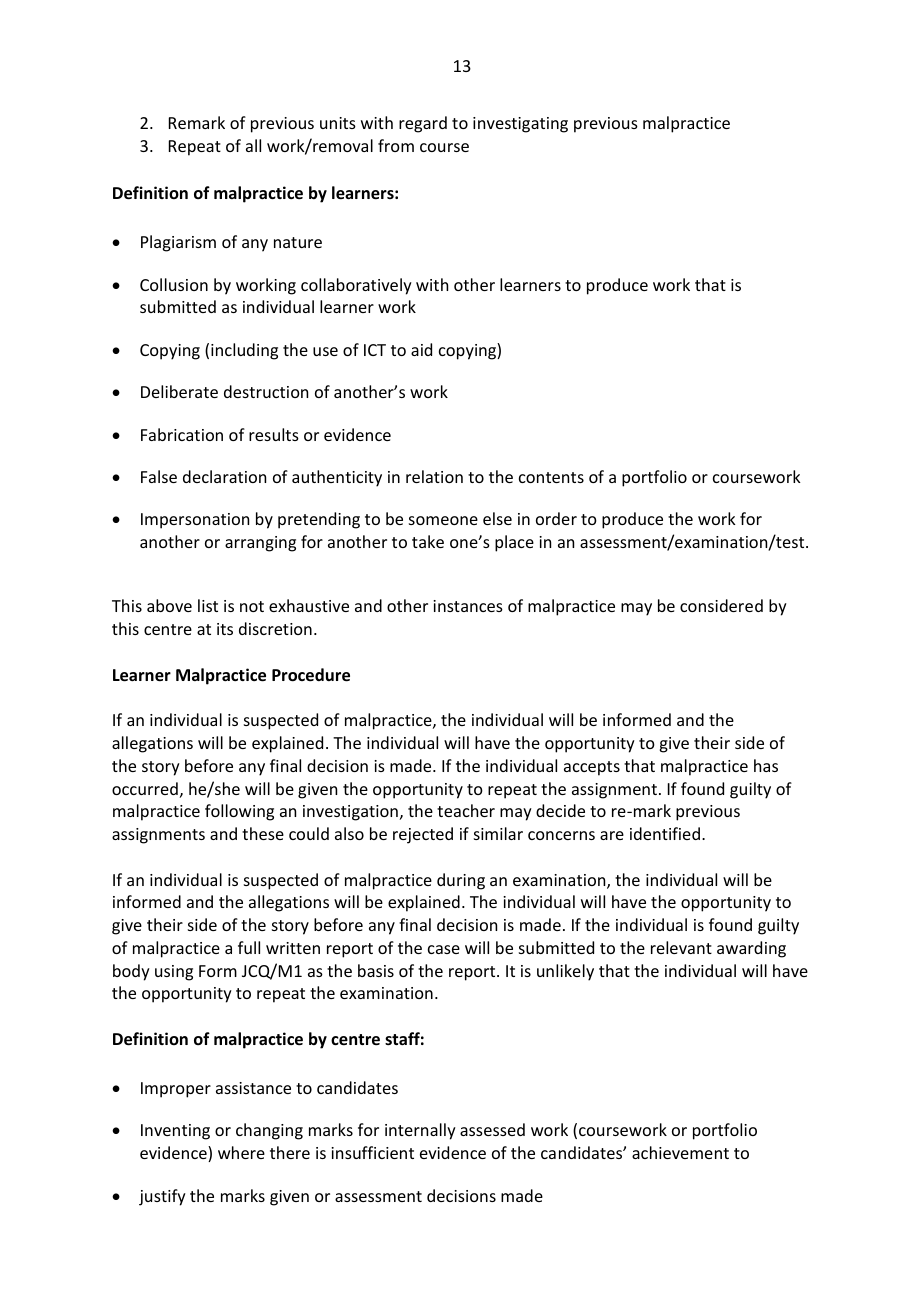  I want to click on where, so click(241, 1152).
